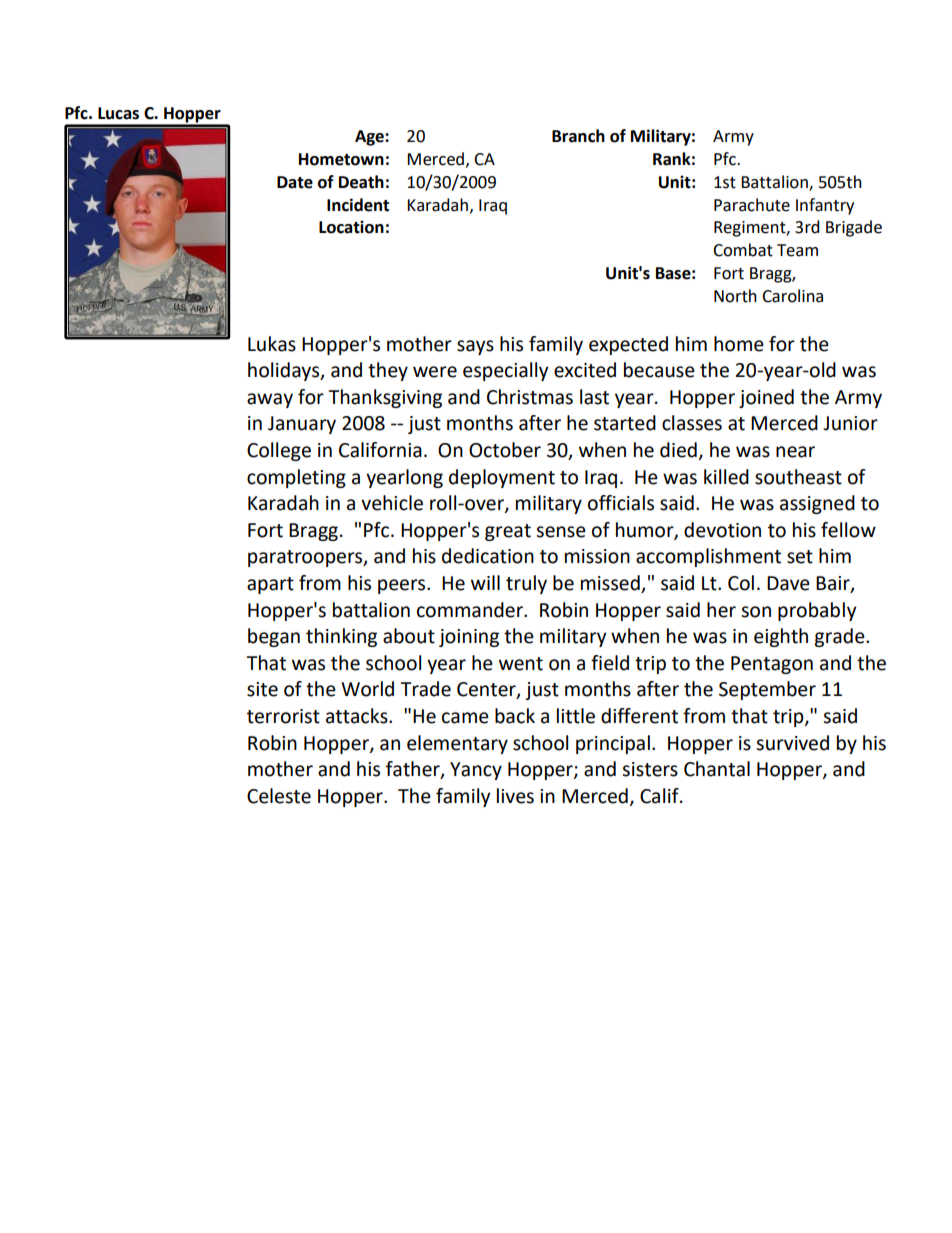  What do you see at coordinates (270, 585) in the screenshot?
I see `apart` at bounding box center [270, 585].
